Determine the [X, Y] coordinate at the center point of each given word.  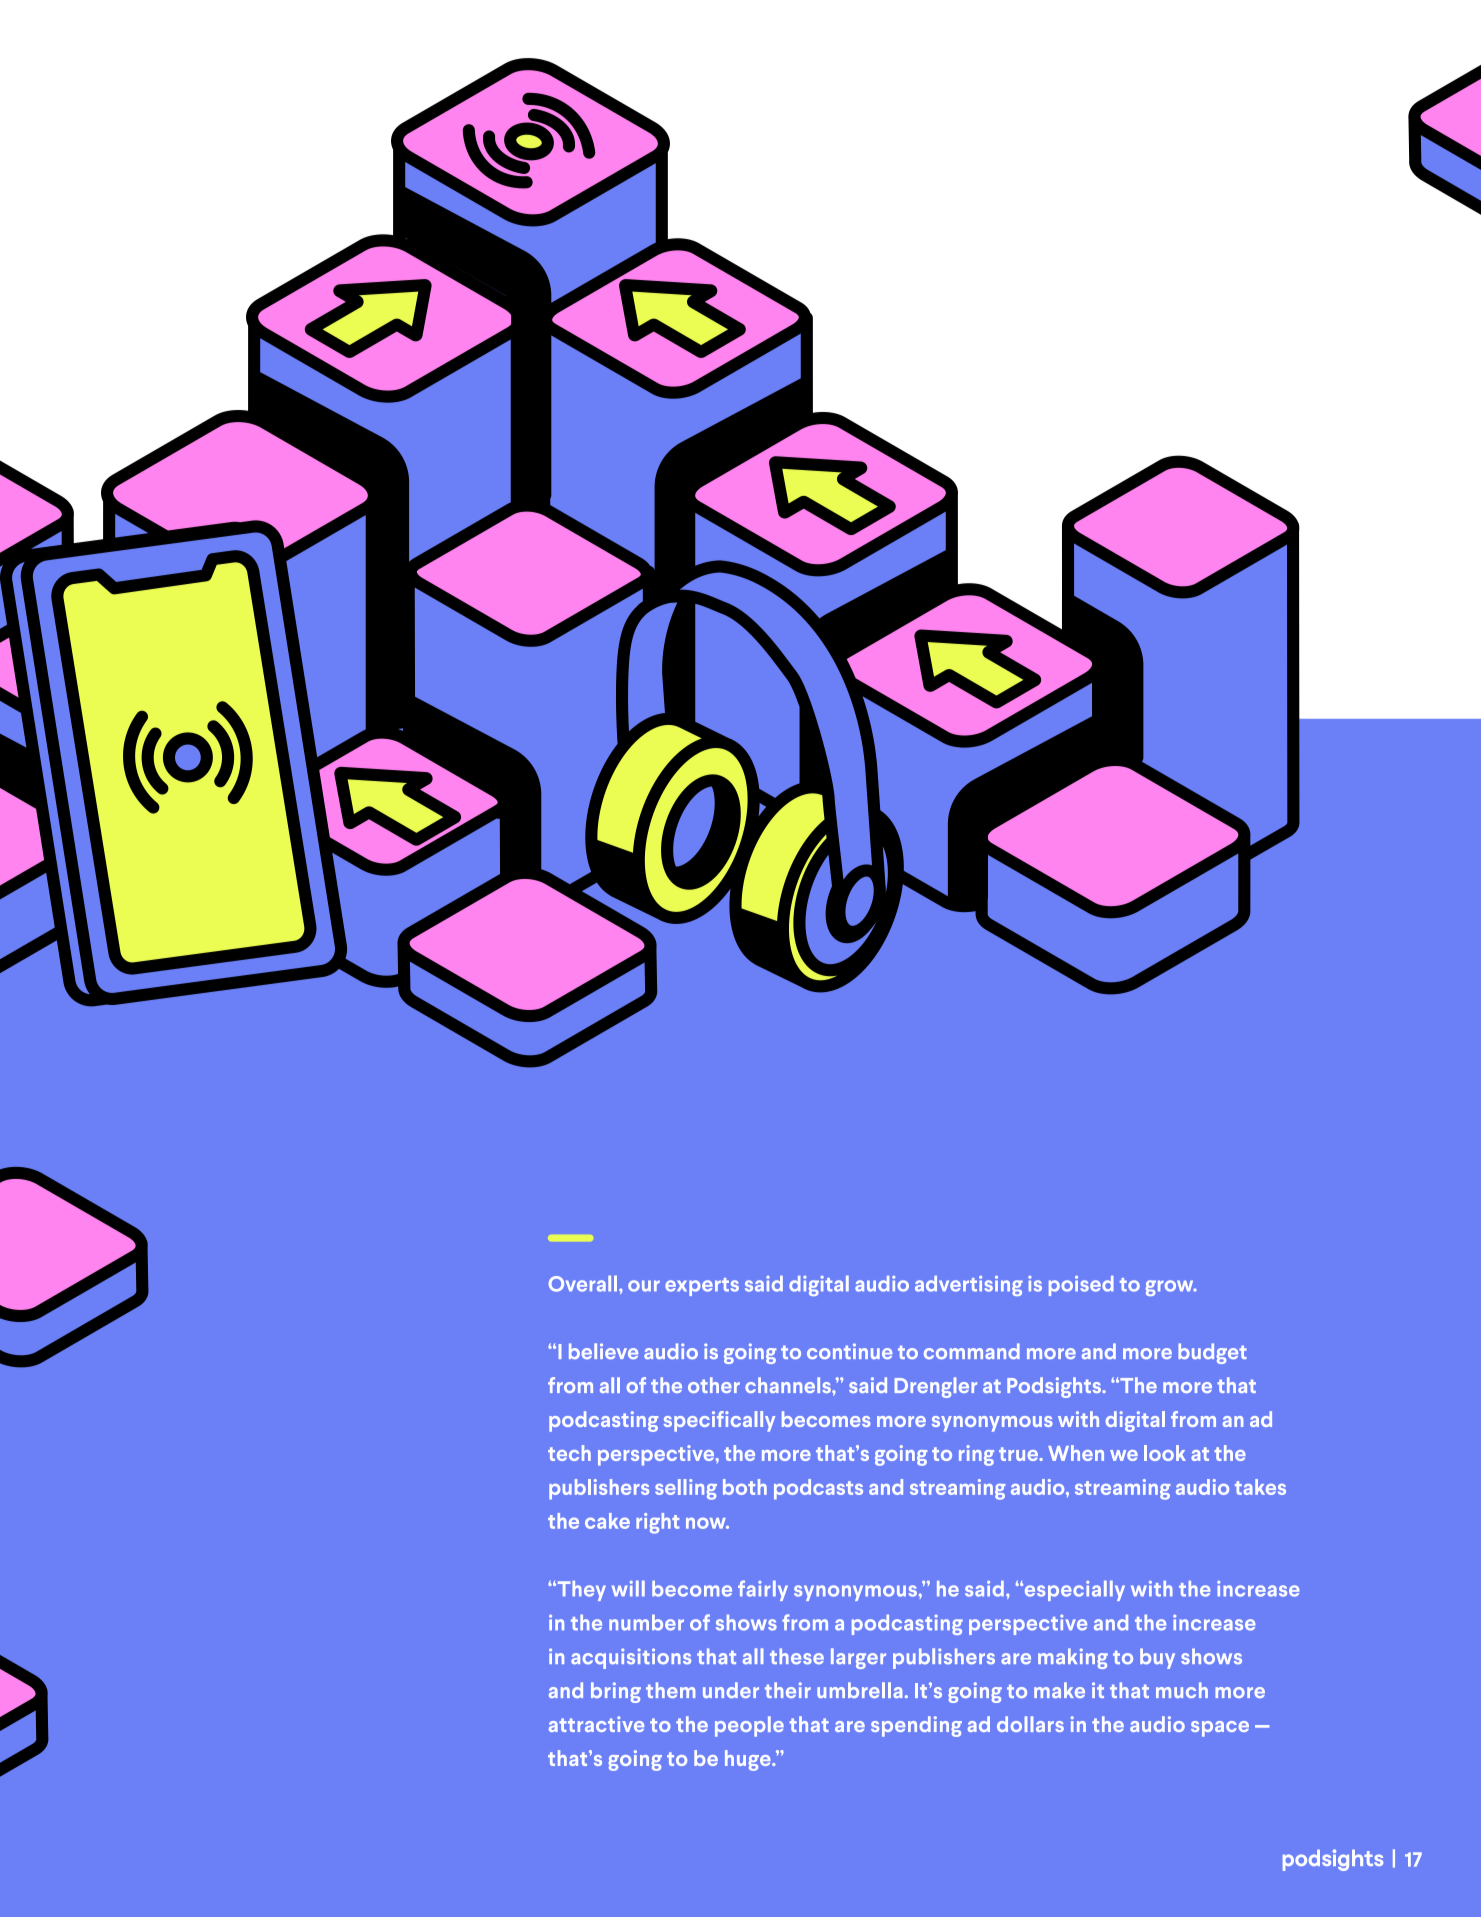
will [628, 1588]
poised [1081, 1286]
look [1165, 1453]
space [1220, 1729]
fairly [763, 1590]
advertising [969, 1286]
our [644, 1286]
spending [916, 1726]
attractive [596, 1724]
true [1019, 1454]
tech [569, 1453]
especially [1073, 1591]
